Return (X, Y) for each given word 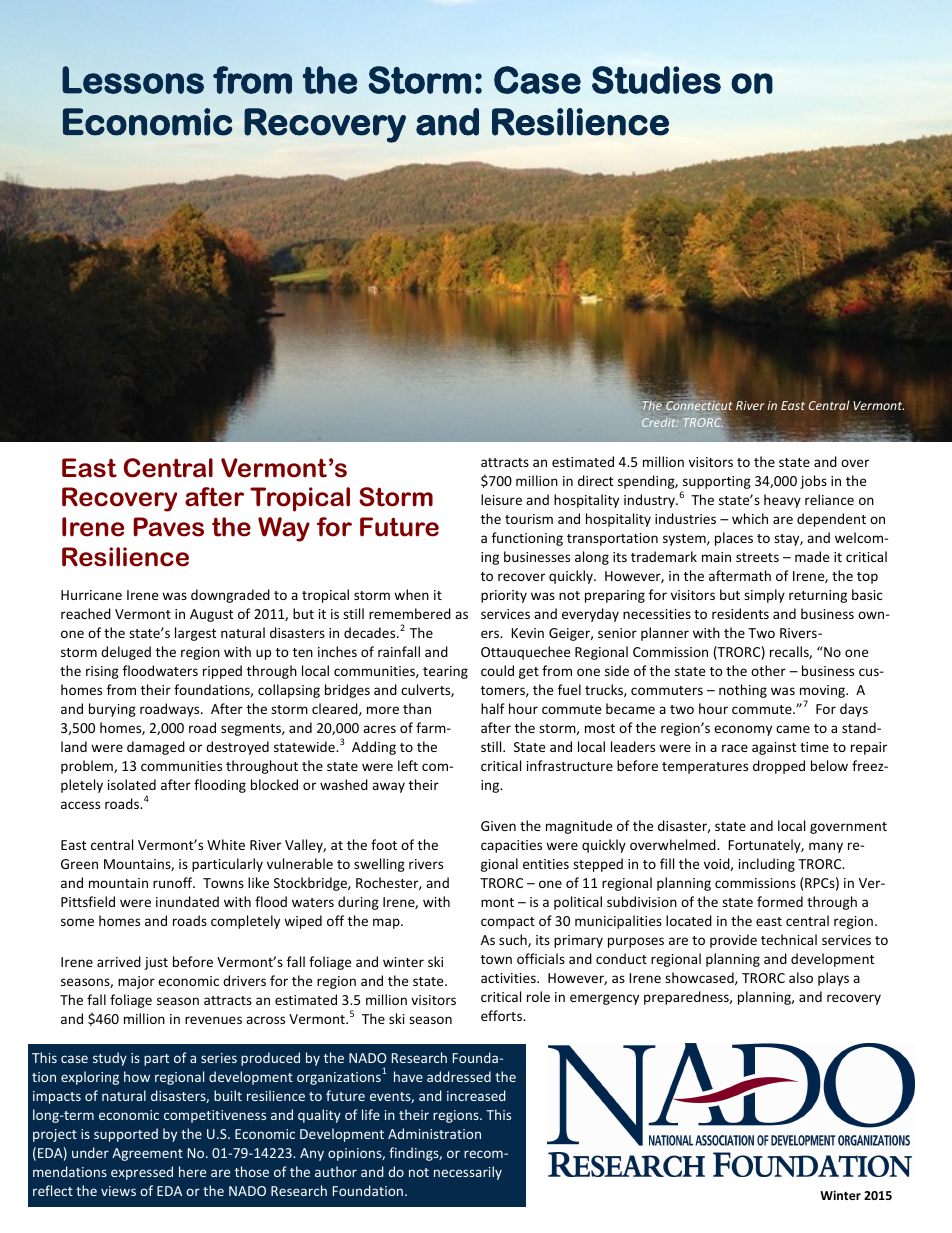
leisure (501, 499)
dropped (779, 767)
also (801, 977)
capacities (511, 846)
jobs (813, 482)
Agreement (147, 1154)
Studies (656, 80)
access (80, 805)
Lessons (133, 80)
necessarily (468, 1173)
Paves (168, 527)
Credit (660, 422)
